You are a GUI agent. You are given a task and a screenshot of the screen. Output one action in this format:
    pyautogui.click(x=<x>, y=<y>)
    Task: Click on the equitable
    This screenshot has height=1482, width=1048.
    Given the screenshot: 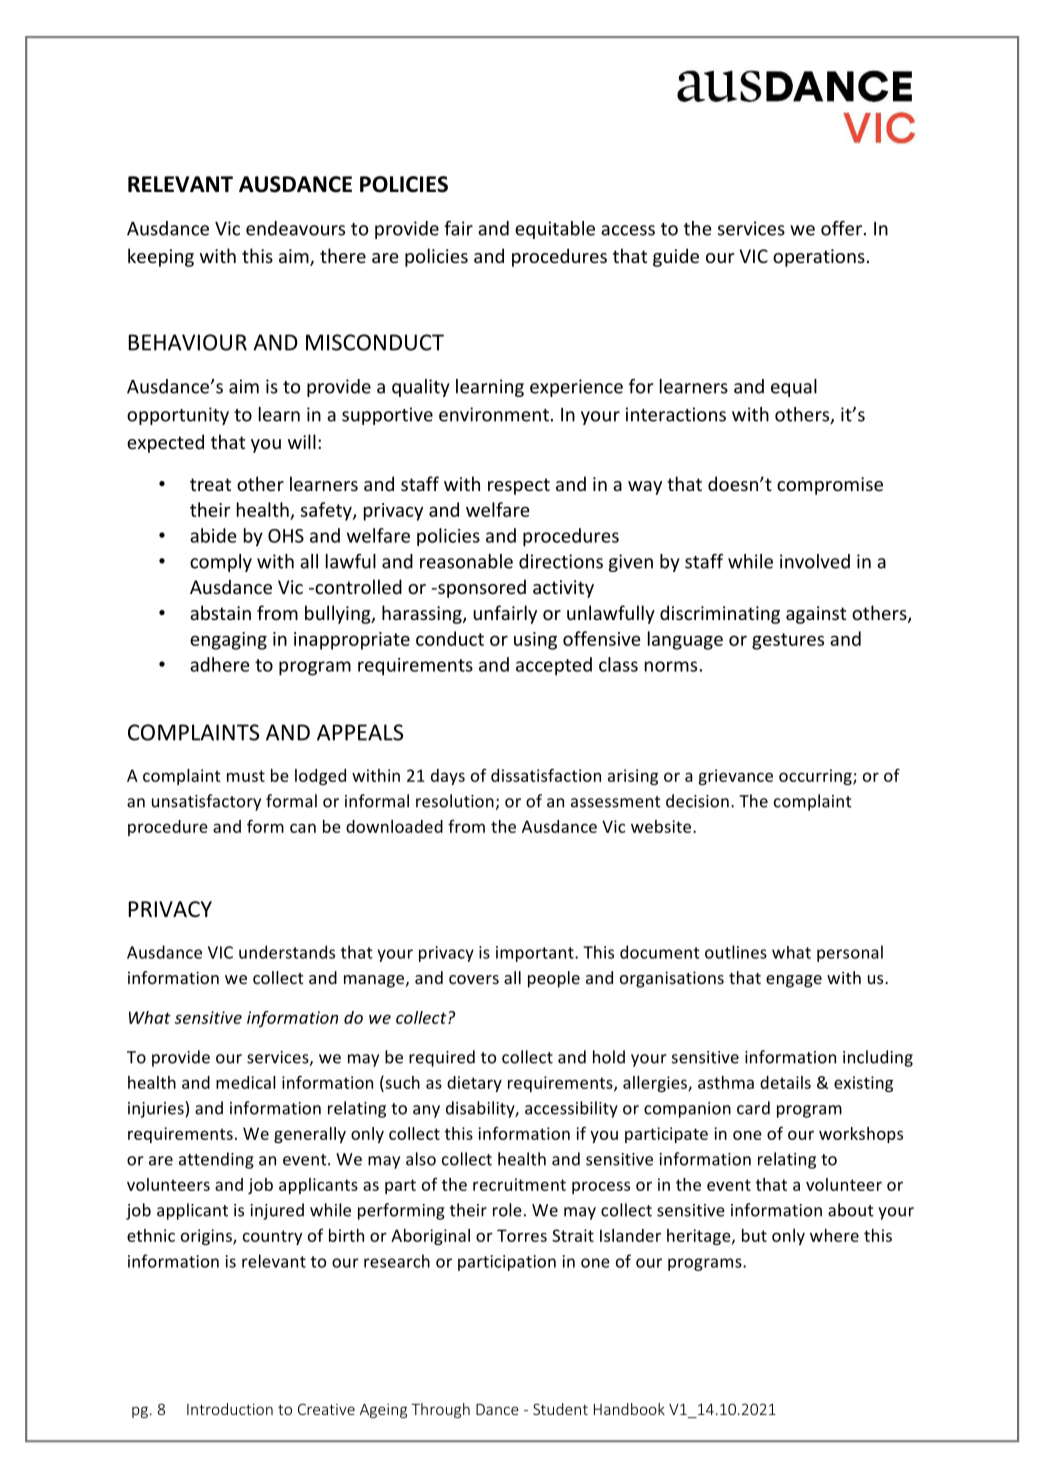 What is the action you would take?
    pyautogui.click(x=555, y=230)
